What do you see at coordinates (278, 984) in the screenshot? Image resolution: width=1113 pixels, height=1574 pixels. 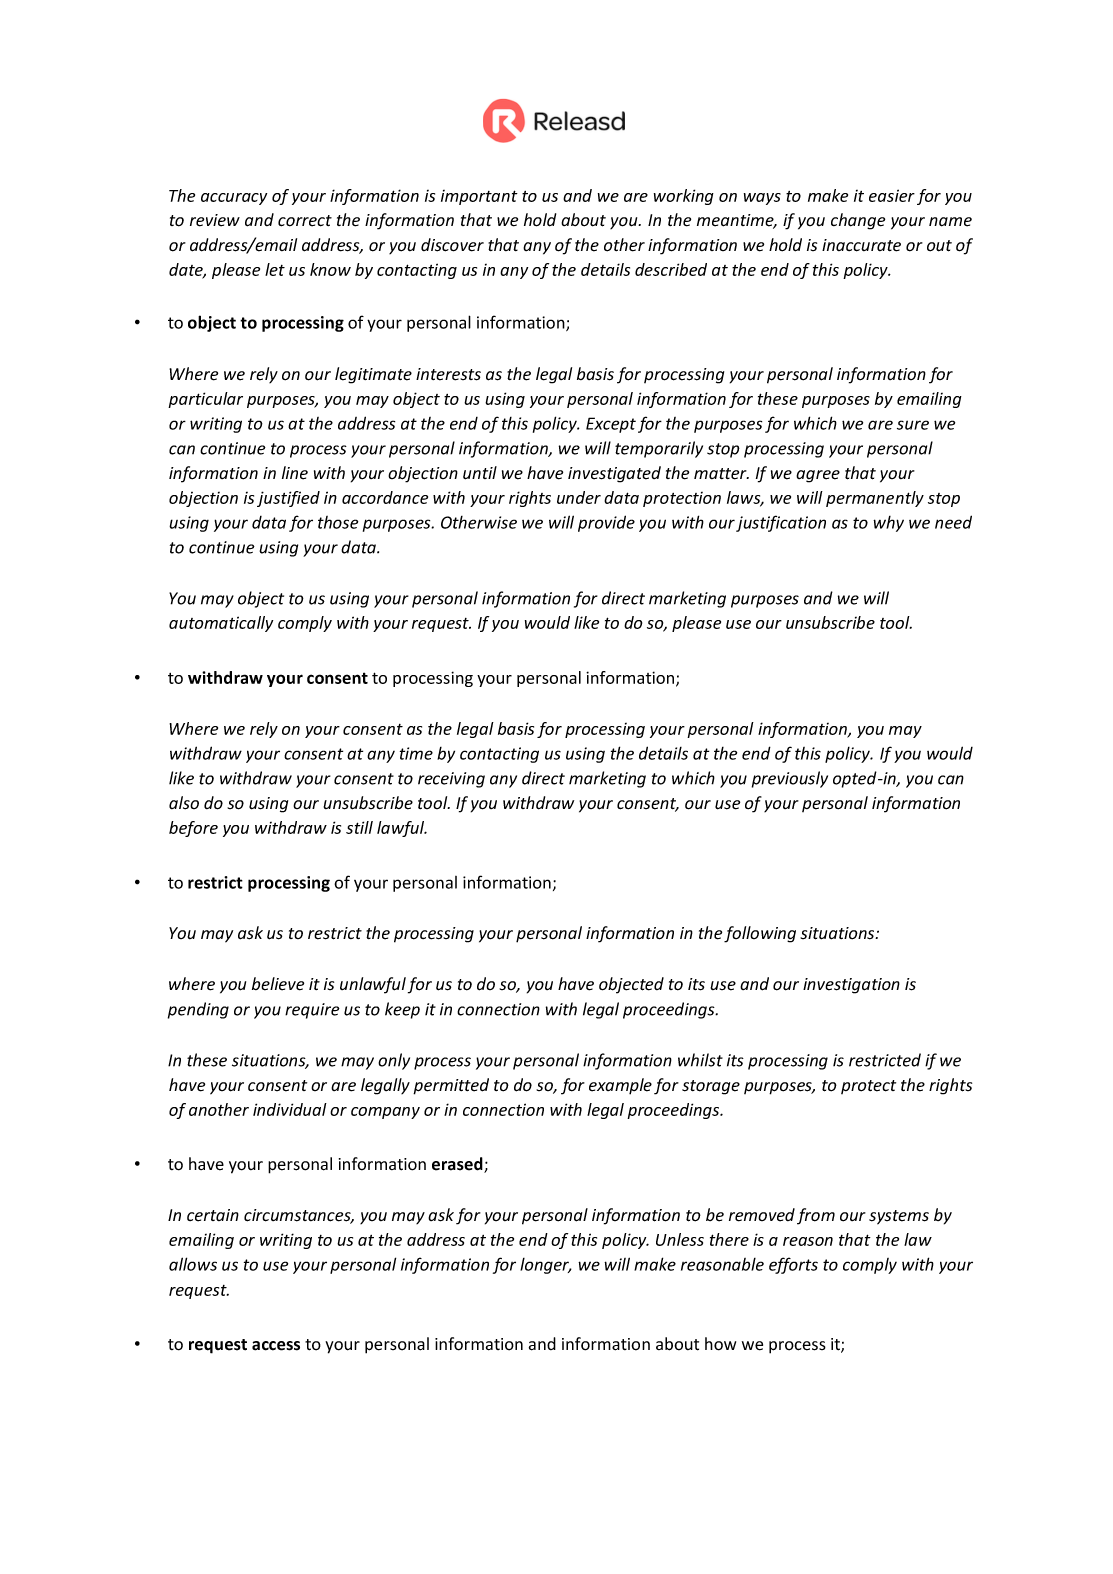 I see `believe` at bounding box center [278, 984].
